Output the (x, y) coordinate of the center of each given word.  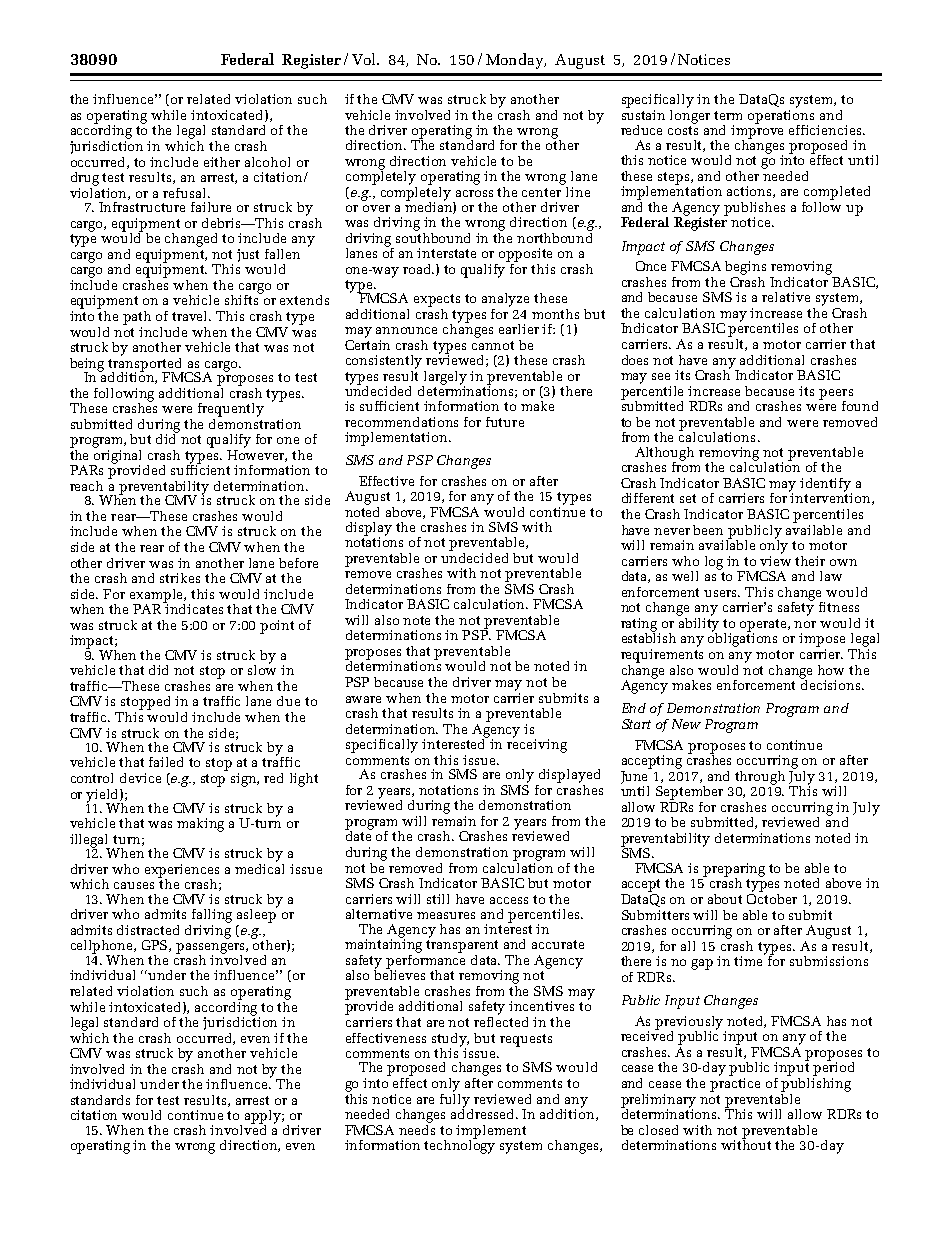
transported (146, 364)
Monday (515, 61)
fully (456, 1100)
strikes (180, 578)
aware (363, 699)
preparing (734, 871)
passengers (211, 949)
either (222, 162)
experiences (182, 872)
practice (735, 1085)
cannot (493, 345)
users (722, 593)
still (438, 899)
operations (781, 116)
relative (786, 297)
